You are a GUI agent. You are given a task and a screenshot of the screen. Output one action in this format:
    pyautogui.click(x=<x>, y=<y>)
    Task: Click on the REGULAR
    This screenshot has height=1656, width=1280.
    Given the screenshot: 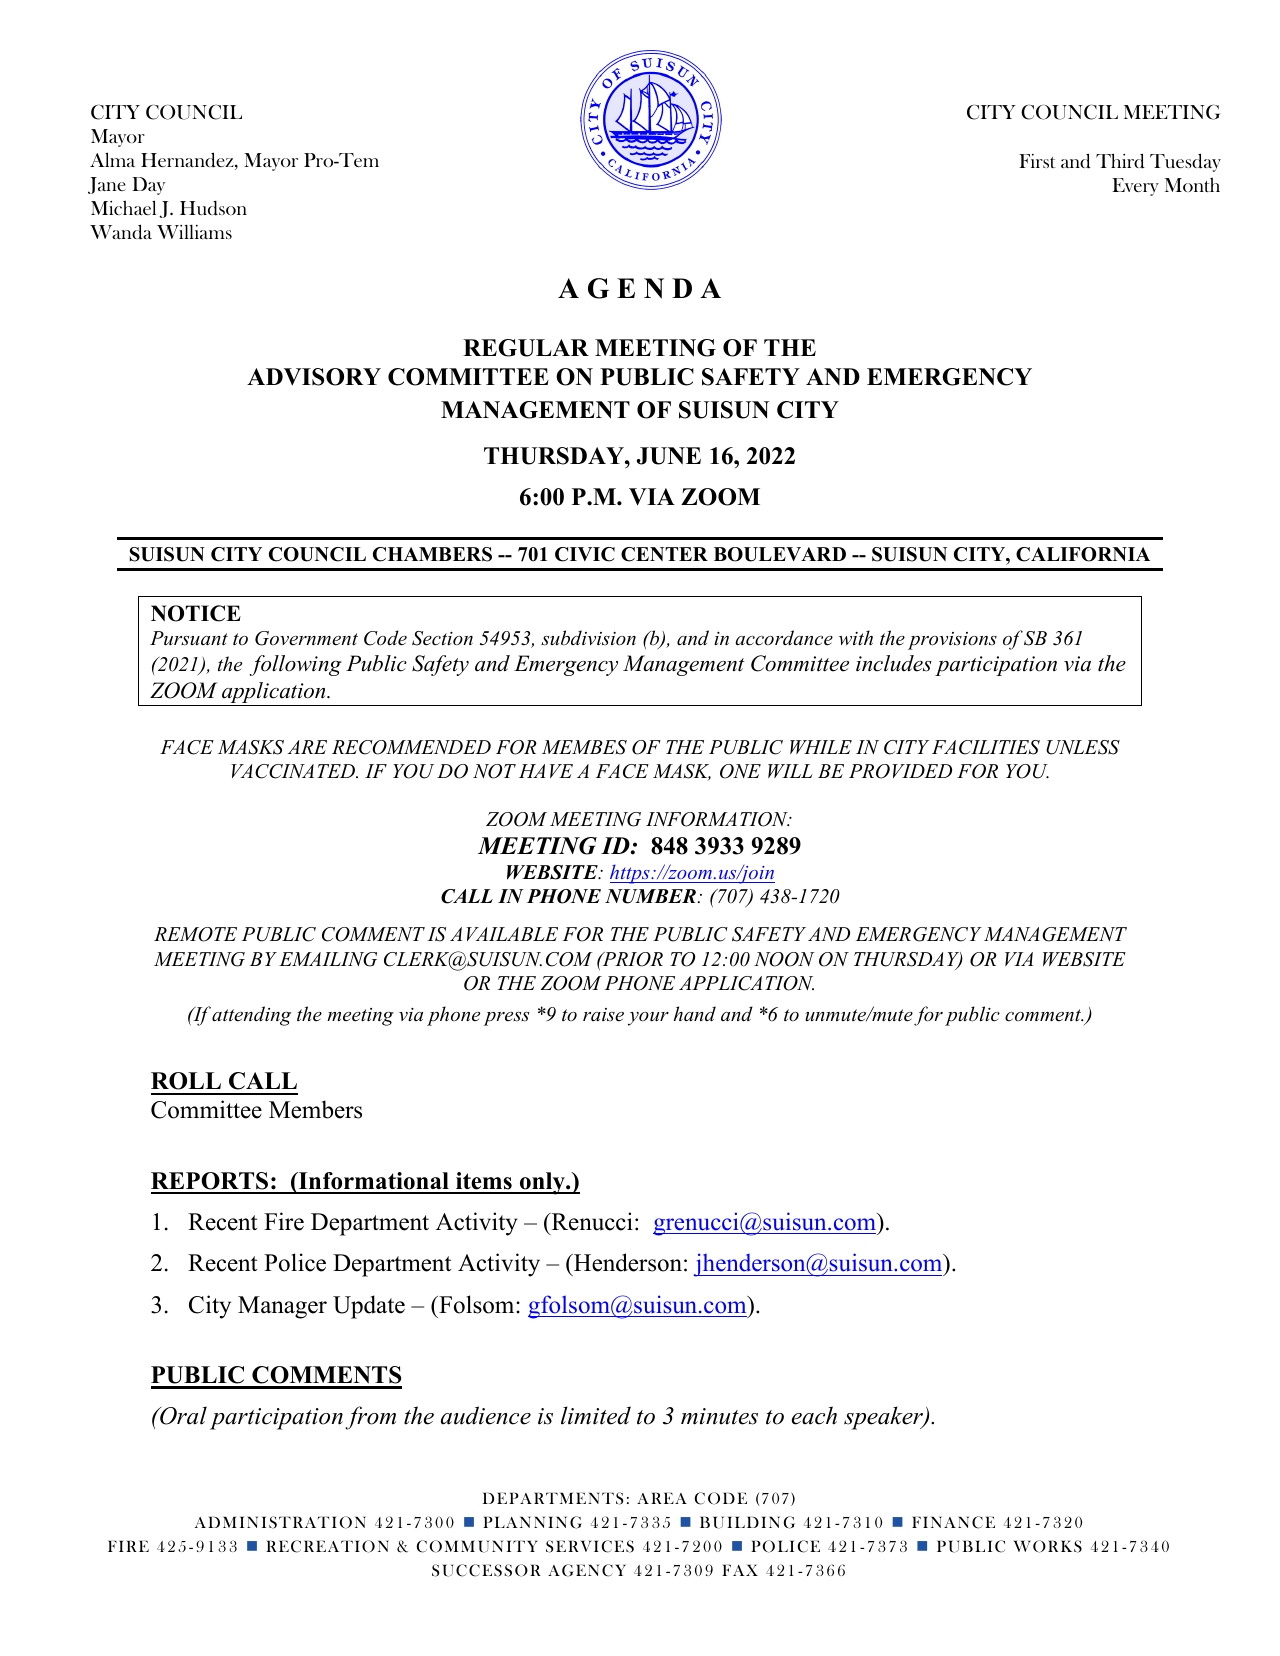 What is the action you would take?
    pyautogui.click(x=526, y=348)
